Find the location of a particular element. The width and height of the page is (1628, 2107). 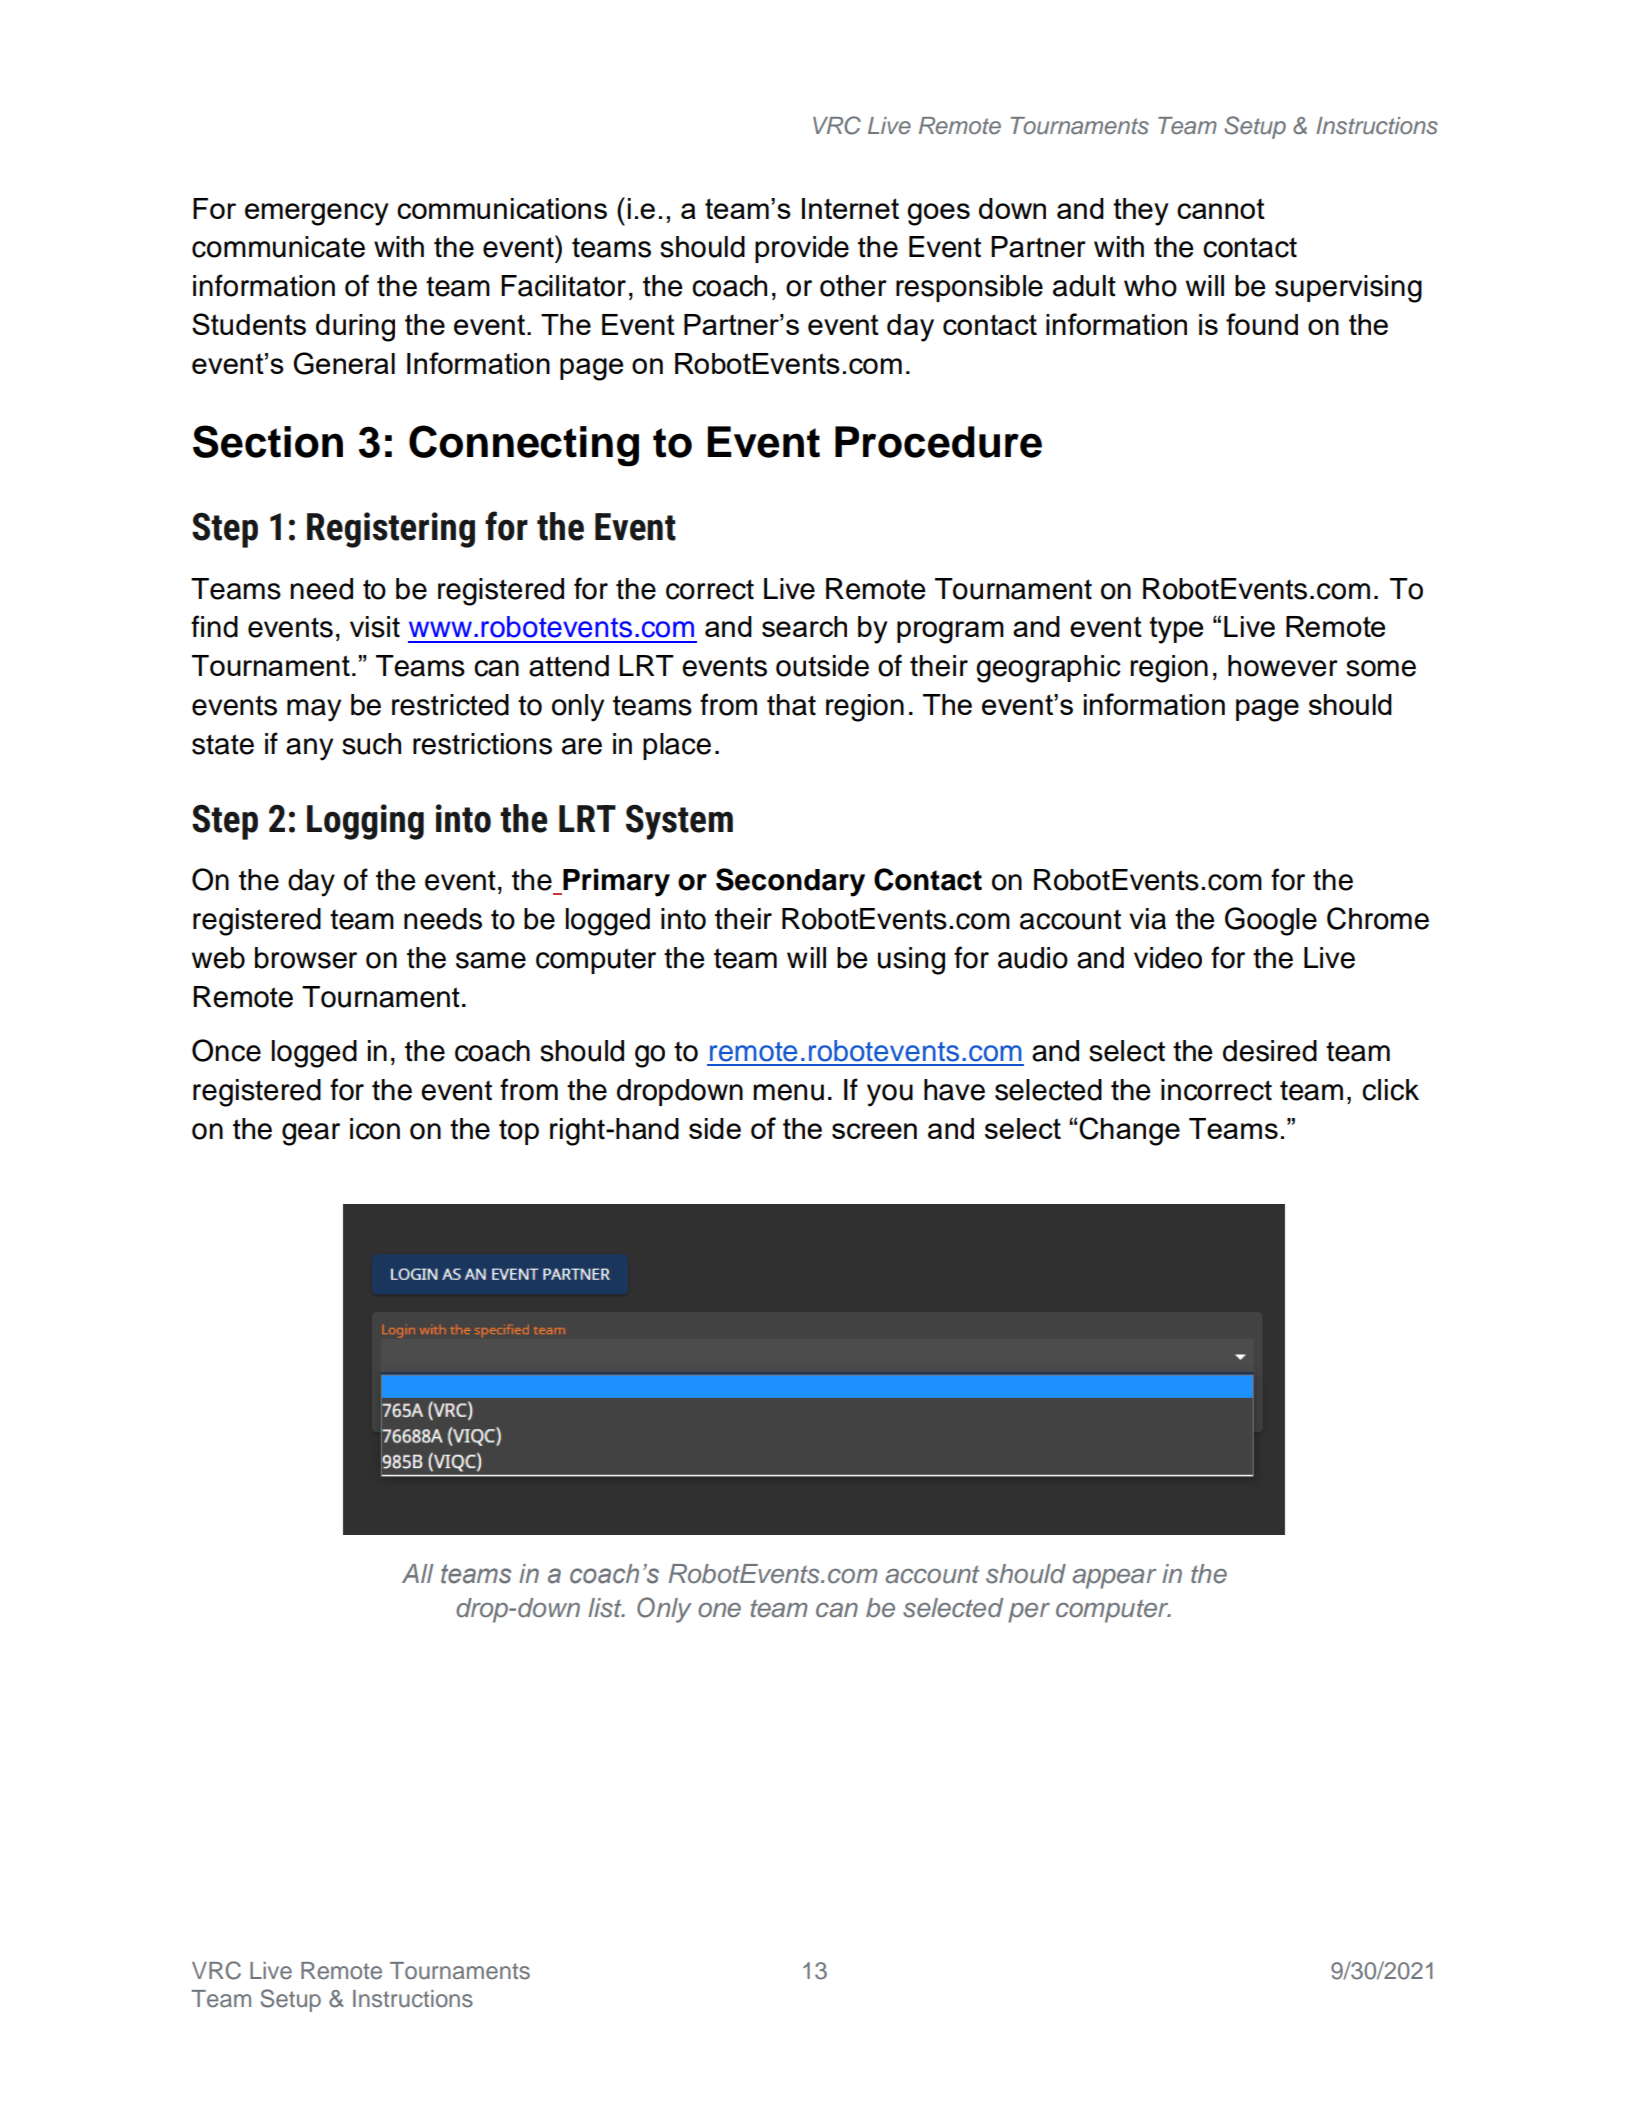

All is located at coordinates (417, 1573).
